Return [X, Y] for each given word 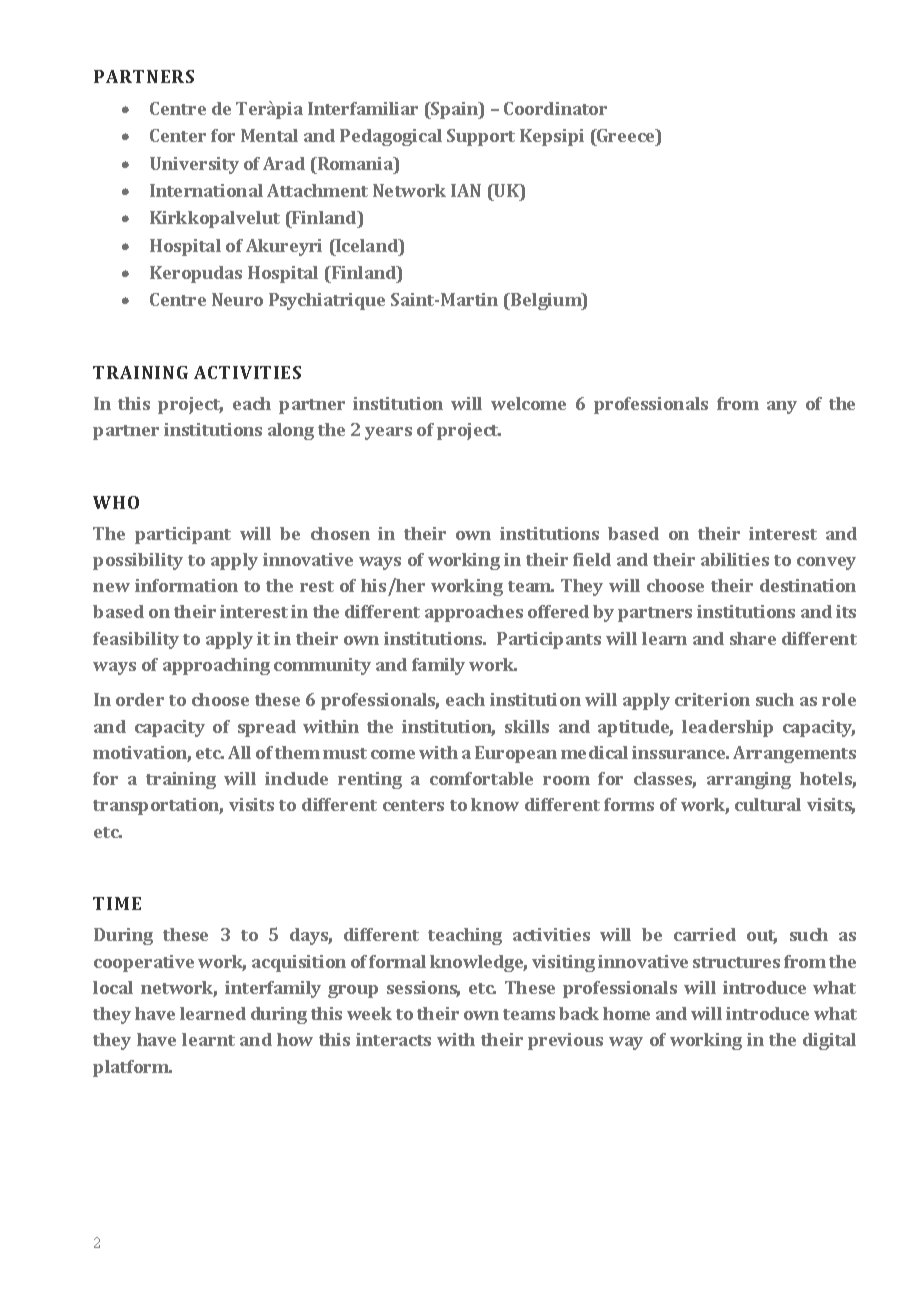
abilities [735, 559]
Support [481, 137]
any [782, 407]
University [194, 165]
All [239, 752]
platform [132, 1068]
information [186, 585]
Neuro [237, 299]
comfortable [481, 778]
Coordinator [555, 108]
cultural [768, 804]
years [388, 433]
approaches [474, 613]
